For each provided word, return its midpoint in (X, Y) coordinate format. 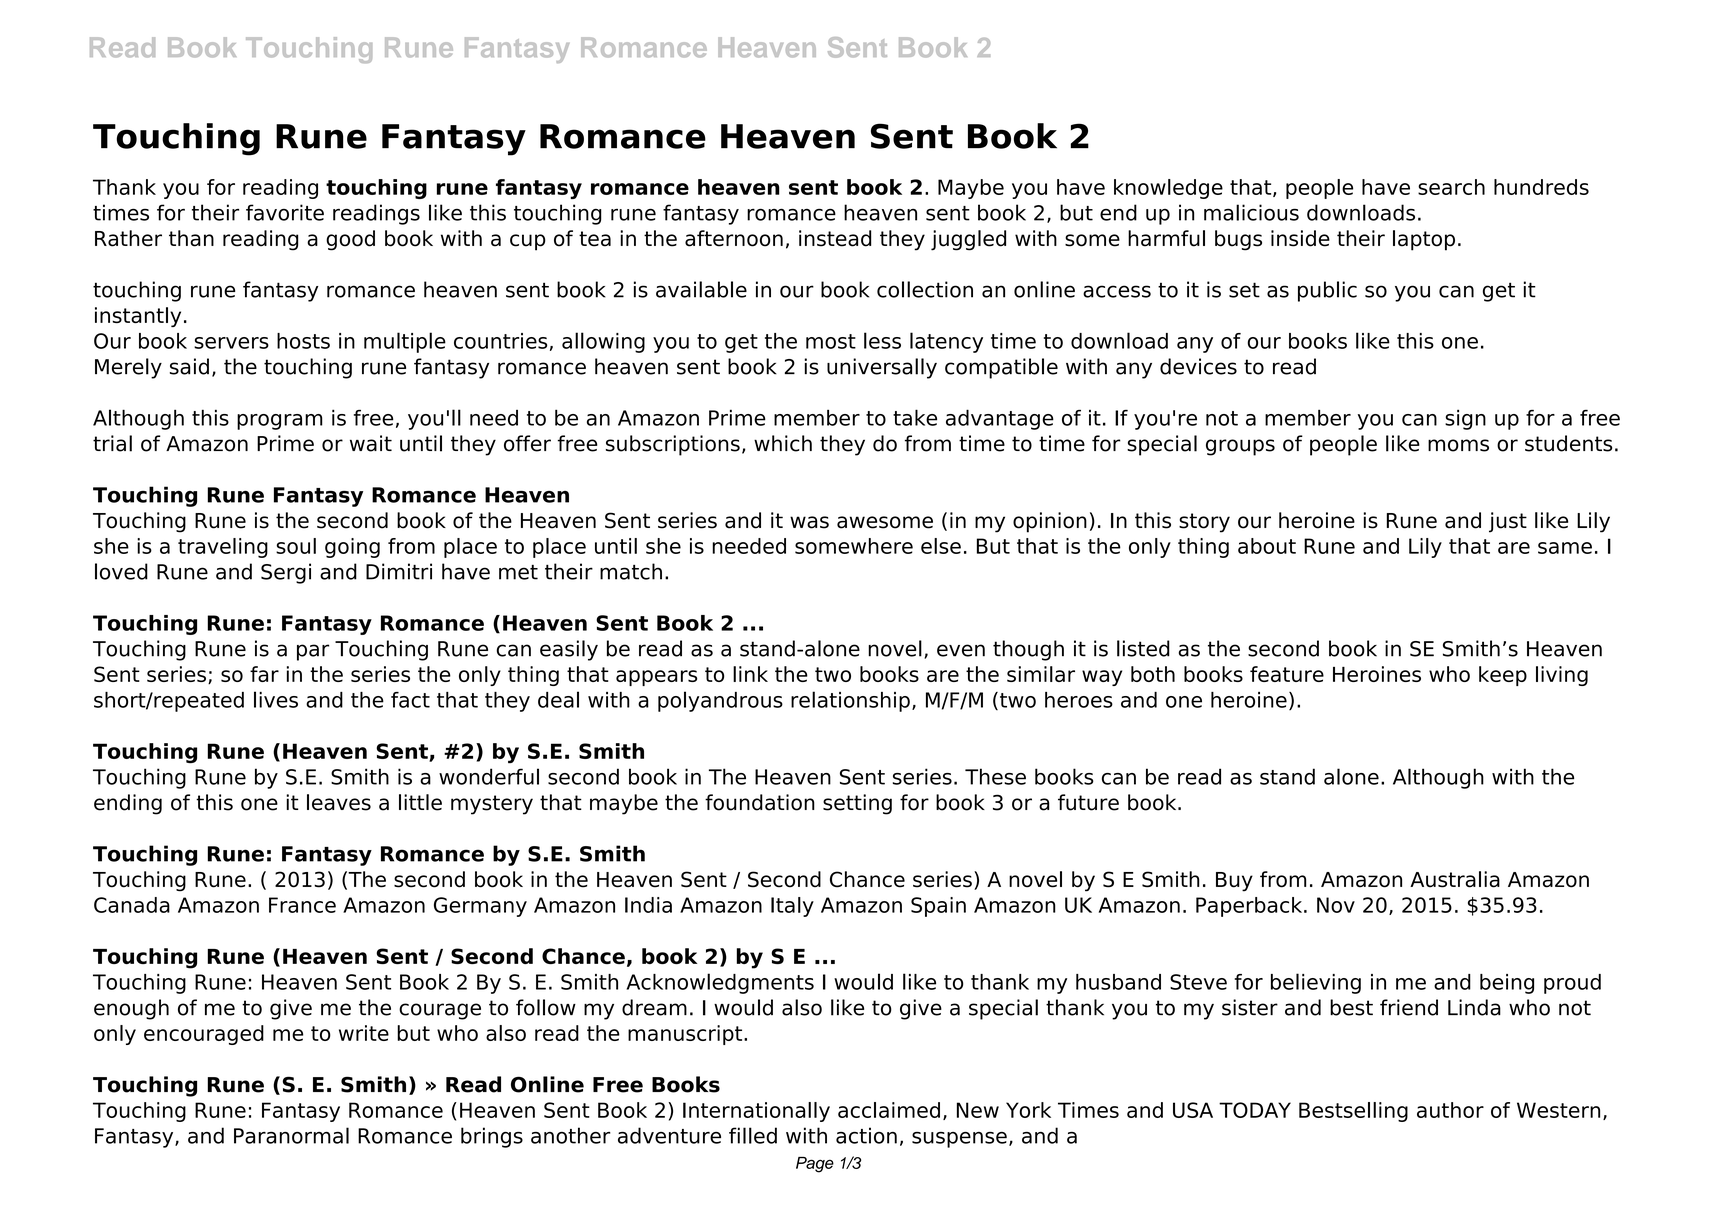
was (809, 522)
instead (835, 238)
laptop (1424, 240)
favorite (285, 212)
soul (296, 546)
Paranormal (291, 1135)
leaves (339, 802)
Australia (1455, 879)
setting (857, 804)
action (866, 1135)
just (1508, 522)
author (1450, 1110)
